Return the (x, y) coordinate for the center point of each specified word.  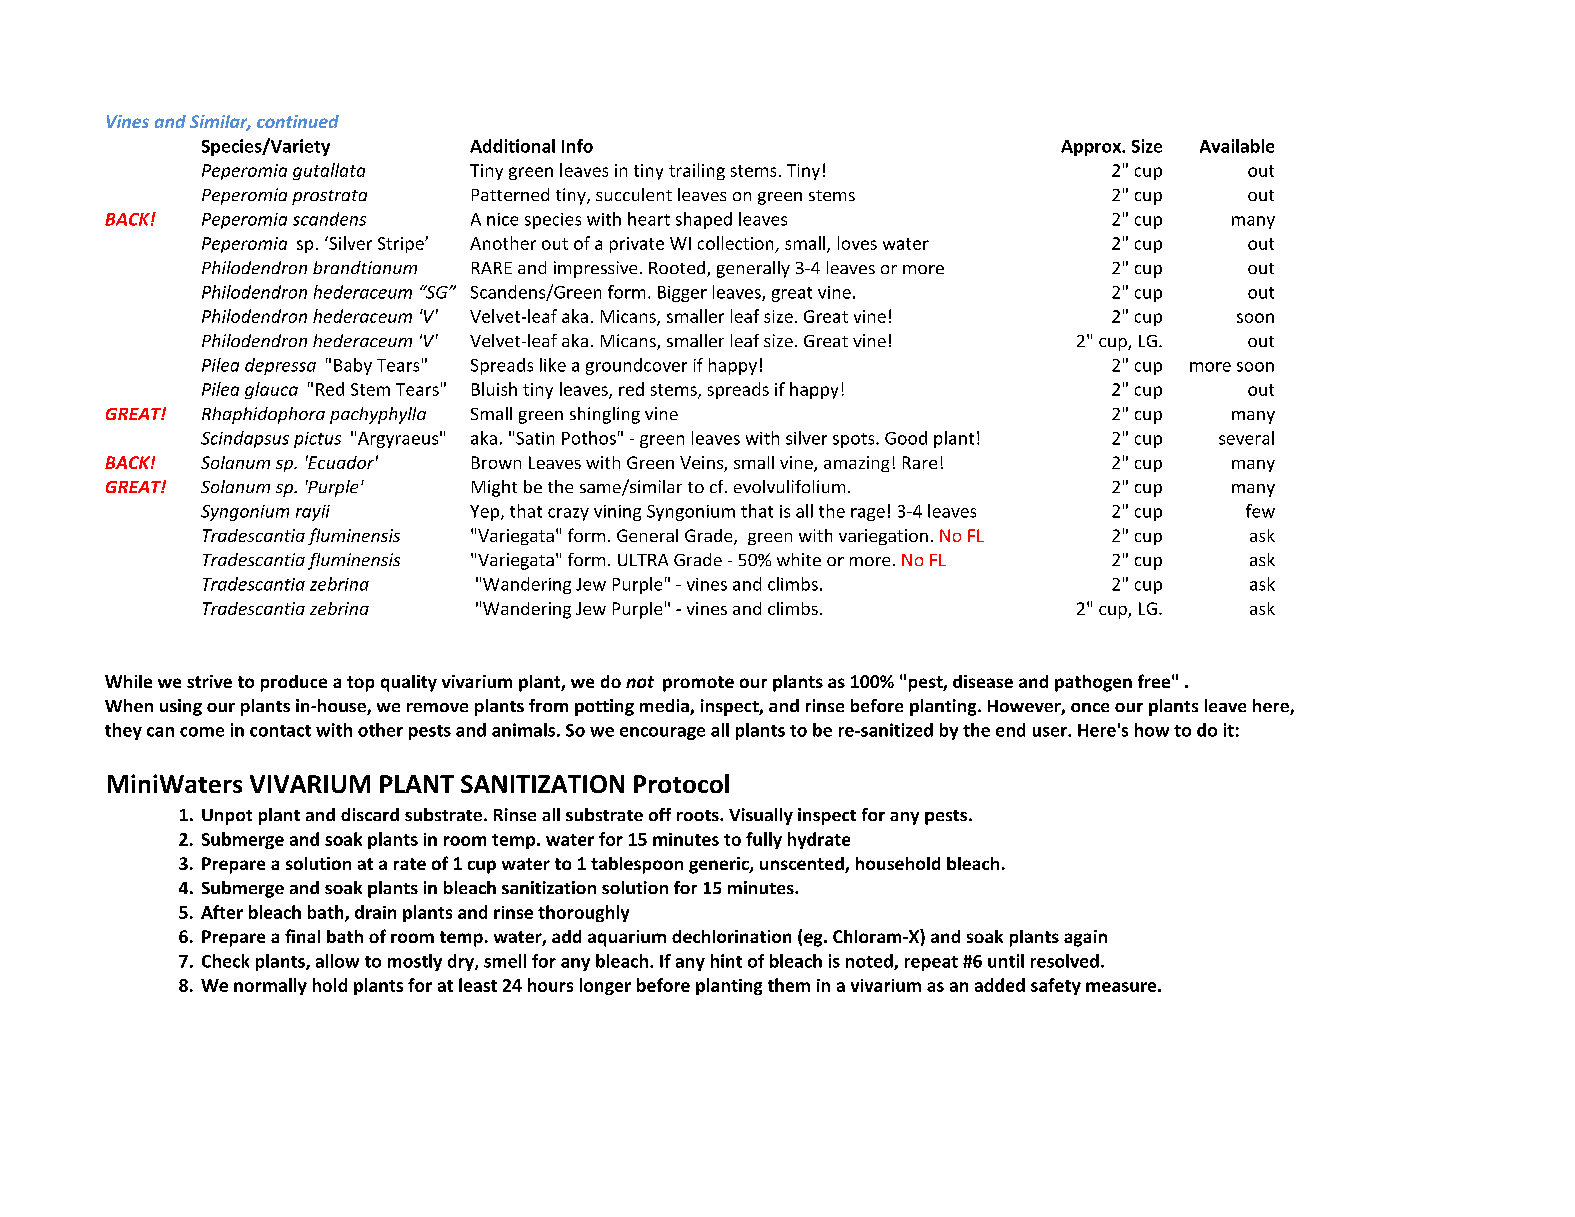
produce (294, 683)
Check (225, 961)
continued (298, 121)
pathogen (1093, 683)
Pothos (589, 438)
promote (698, 684)
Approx (1092, 148)
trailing (697, 171)
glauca (271, 390)
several (1246, 438)
